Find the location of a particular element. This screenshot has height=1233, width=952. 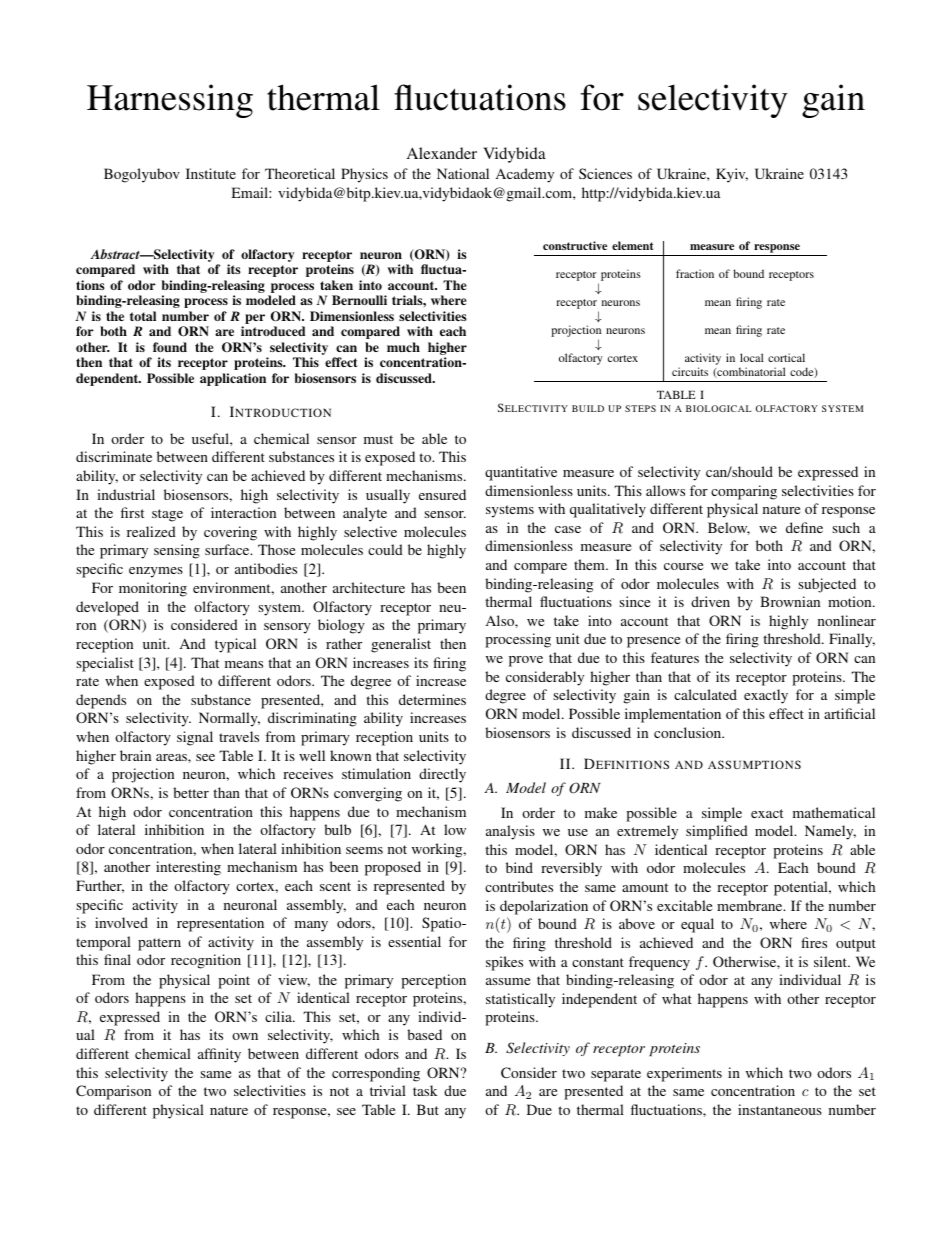

Kyiv is located at coordinates (732, 175).
